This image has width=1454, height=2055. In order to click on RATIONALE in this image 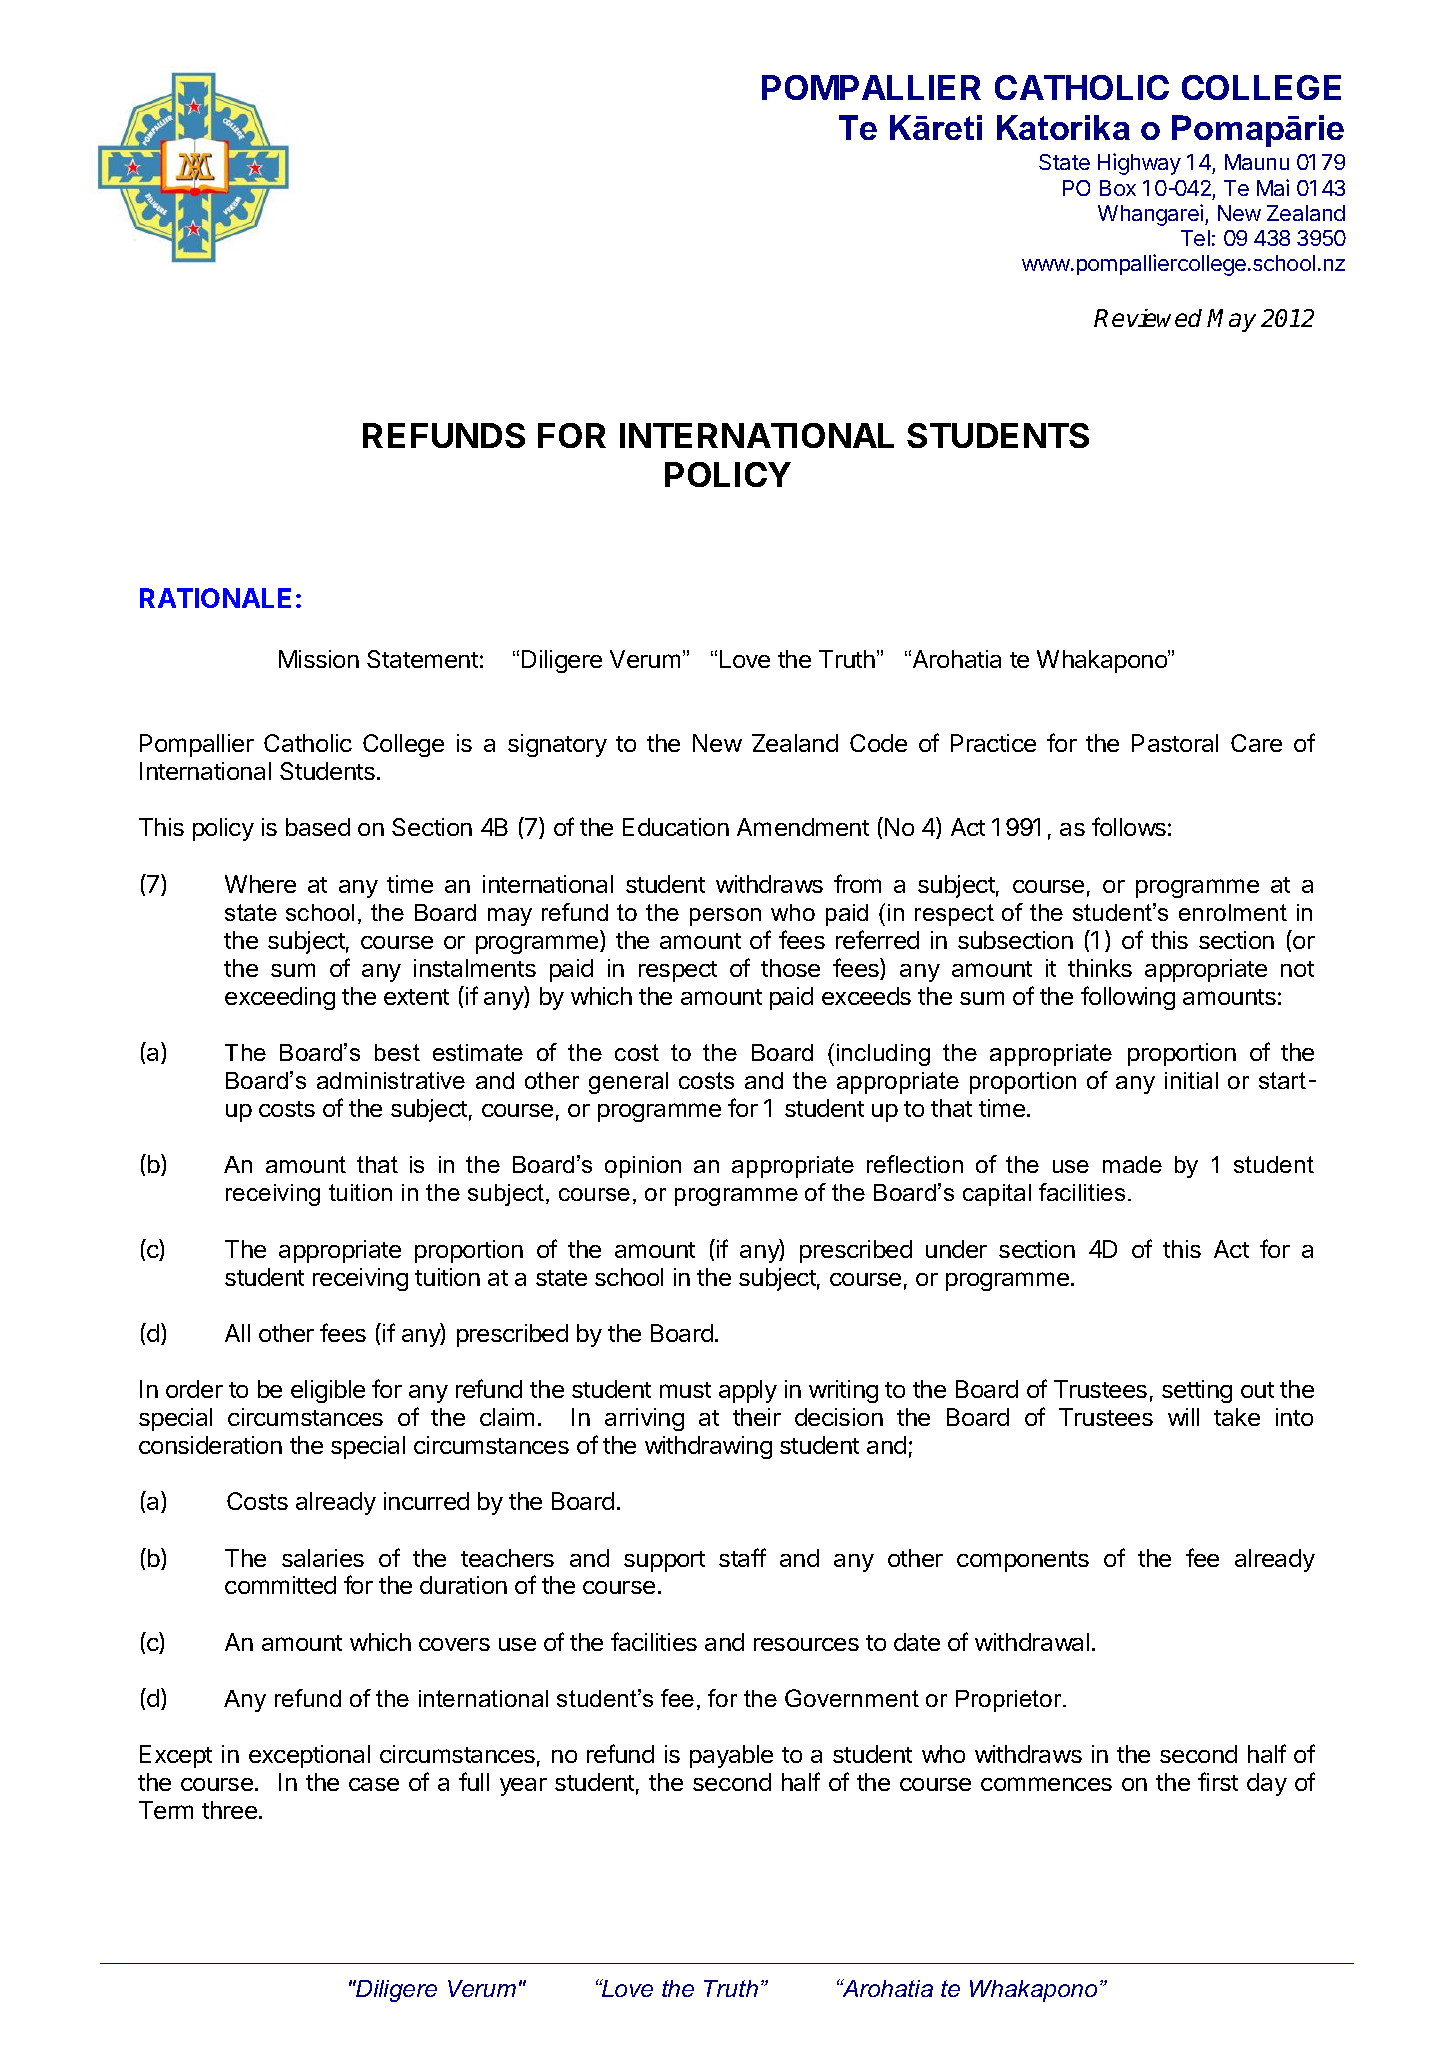, I will do `click(215, 598)`.
